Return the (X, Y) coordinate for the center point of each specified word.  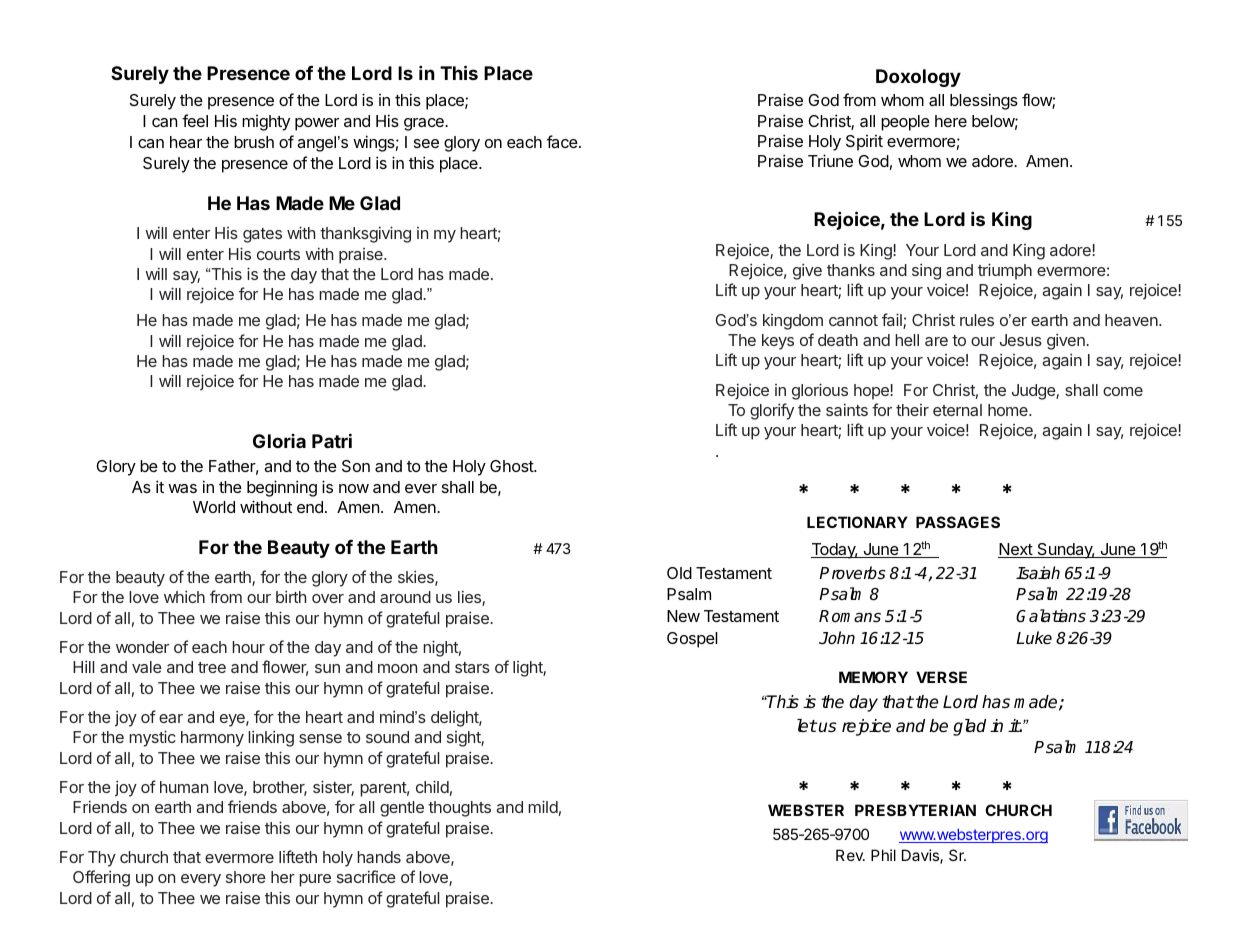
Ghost (512, 466)
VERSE (941, 677)
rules (977, 320)
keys (778, 342)
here (951, 121)
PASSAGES (958, 522)
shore (246, 877)
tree (212, 667)
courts (278, 254)
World (214, 507)
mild (543, 806)
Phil (883, 855)
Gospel (692, 640)
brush (254, 142)
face (563, 141)
